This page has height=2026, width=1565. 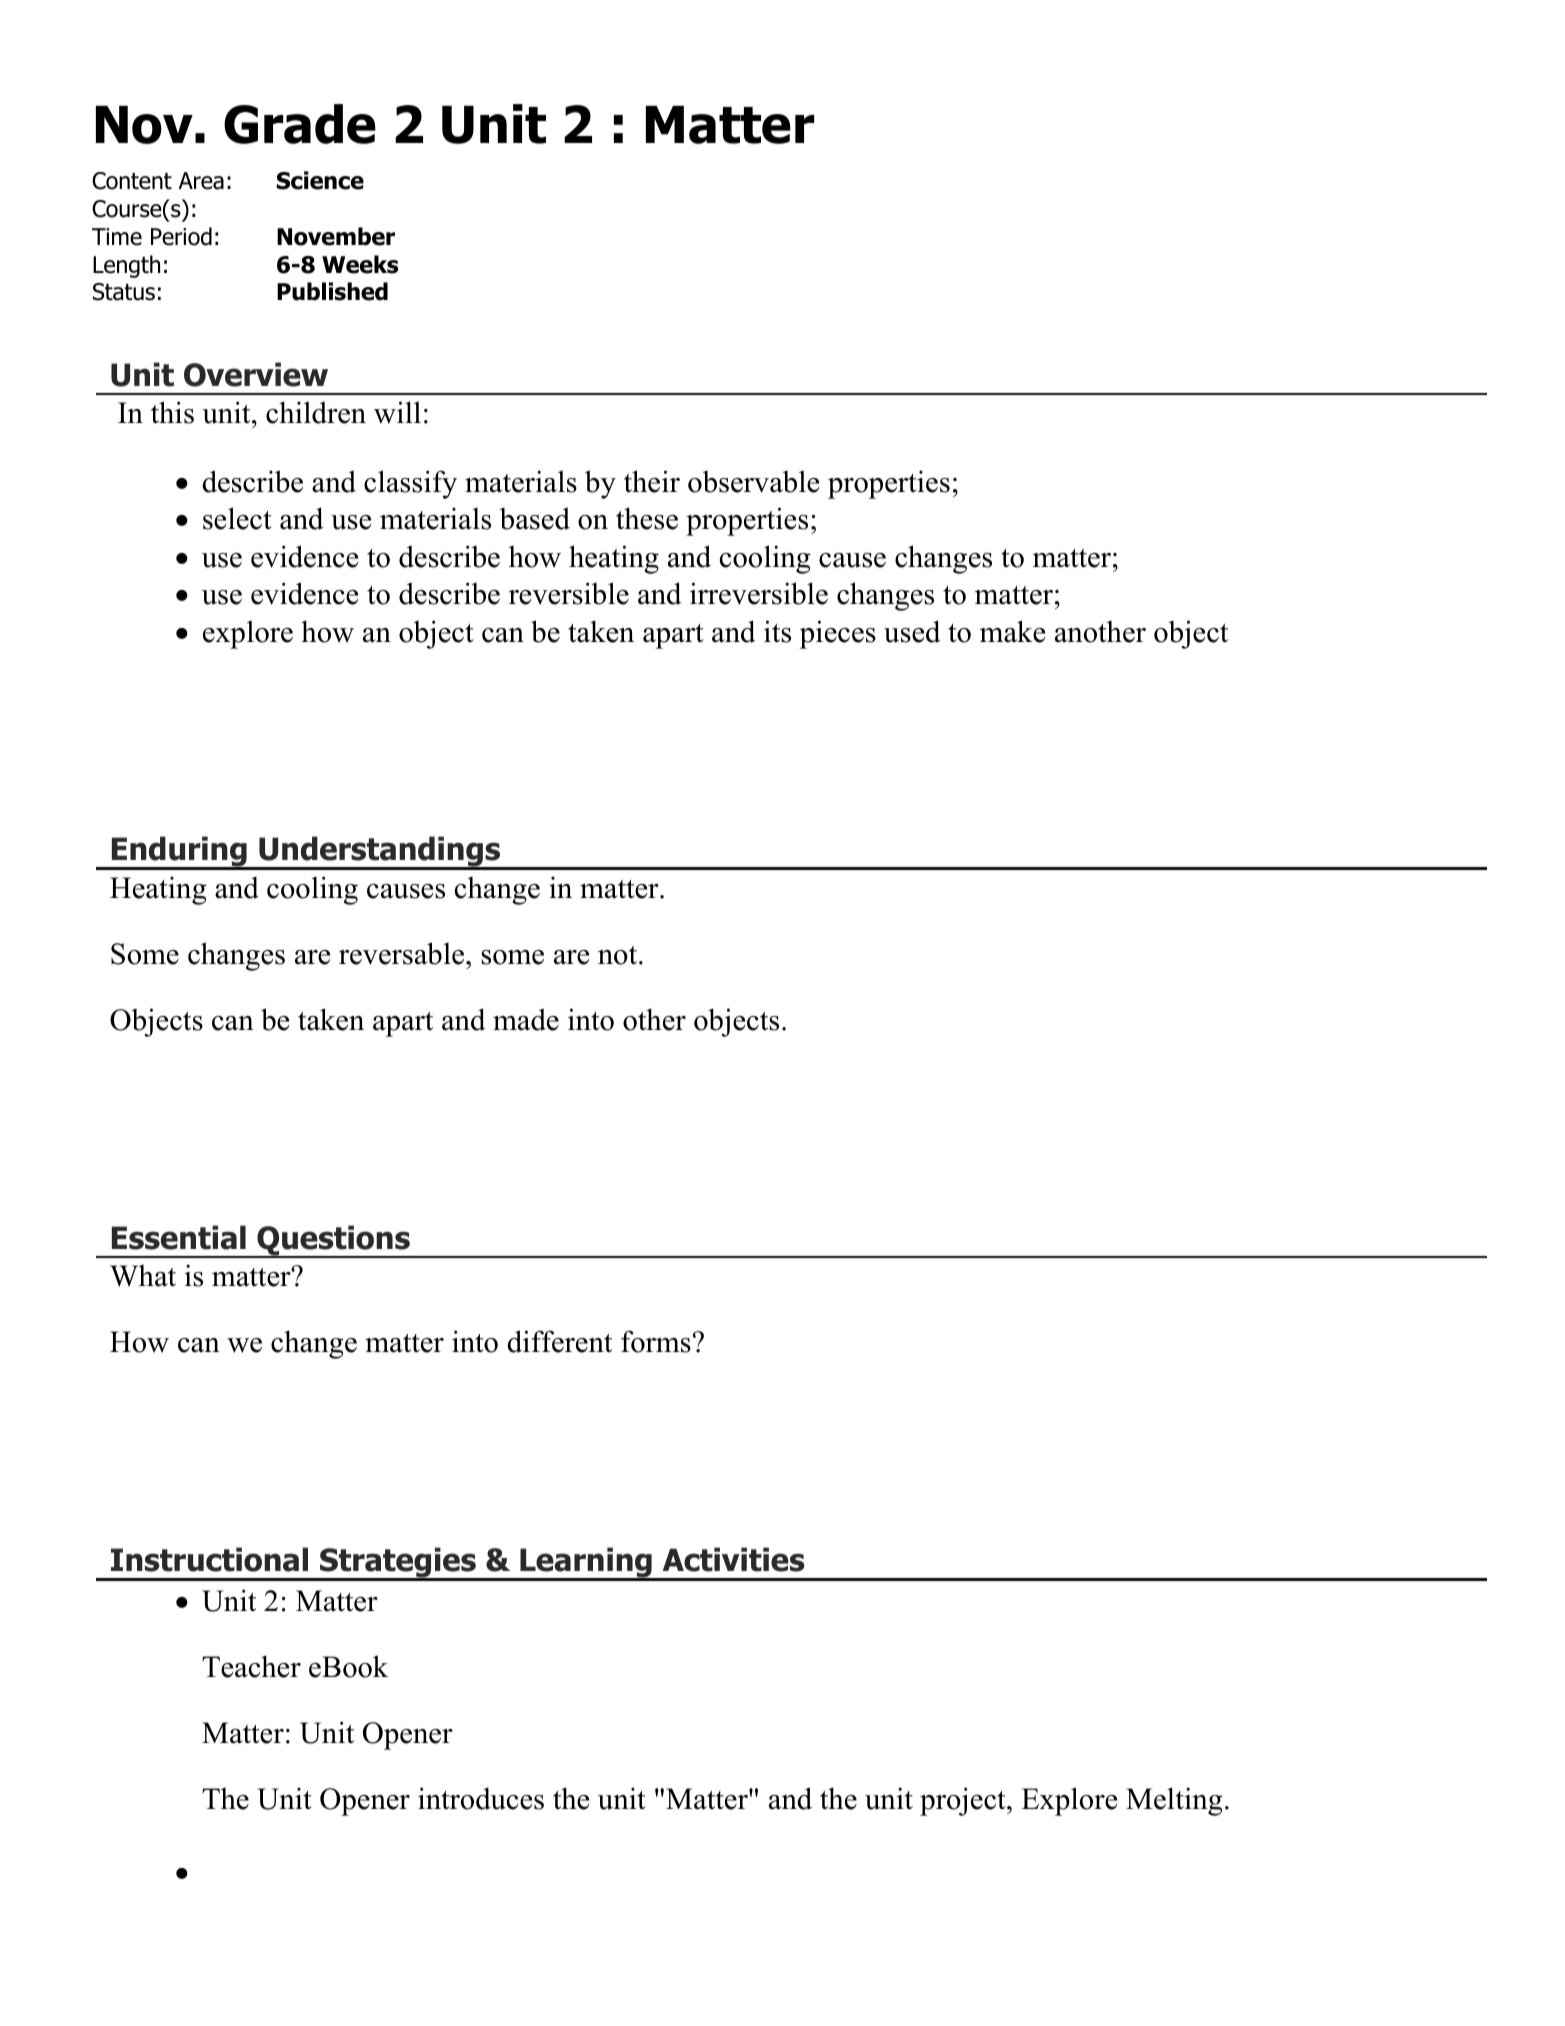 What do you see at coordinates (251, 1666) in the page?
I see `Teacher` at bounding box center [251, 1666].
